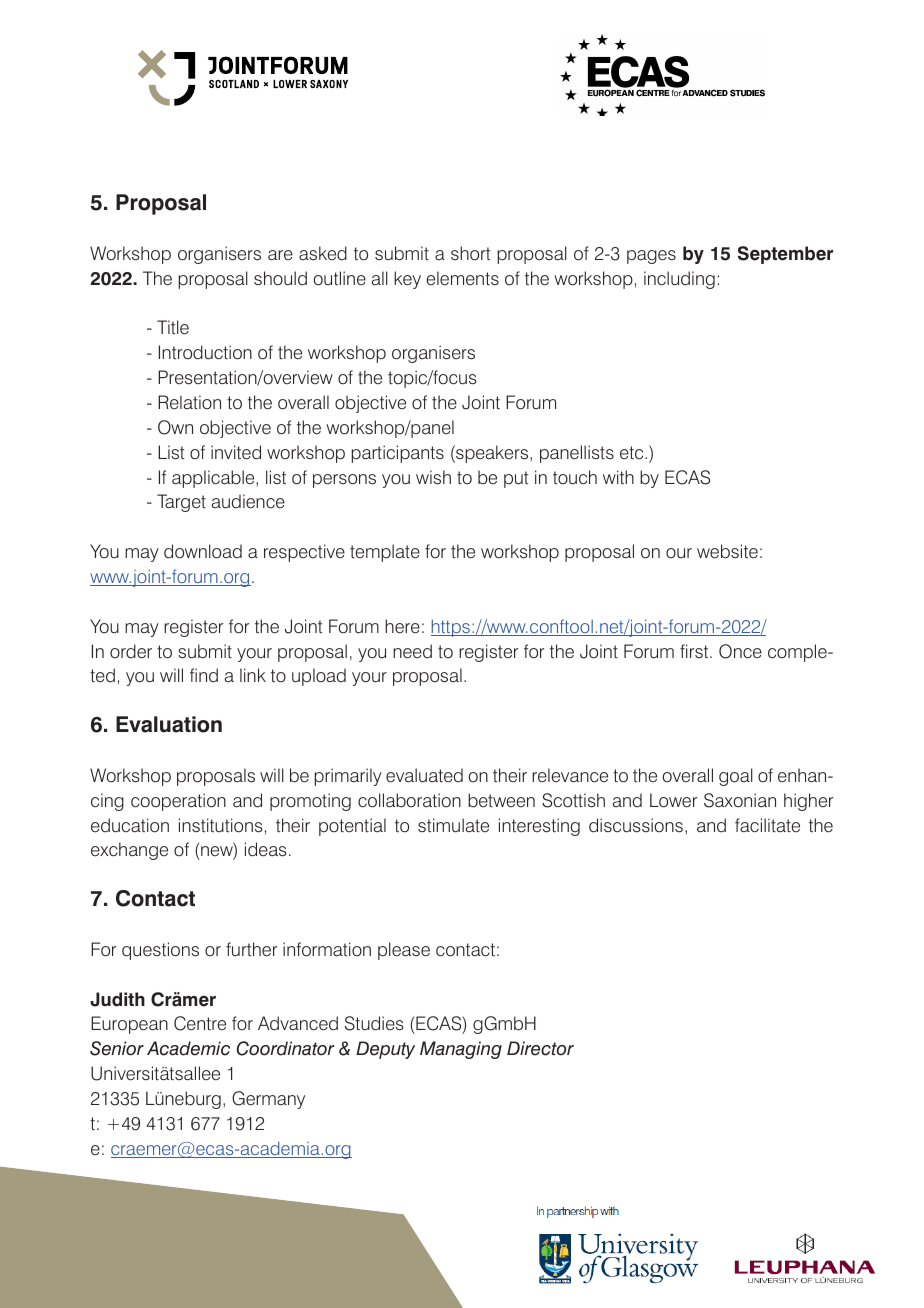 The image size is (924, 1308). What do you see at coordinates (767, 825) in the screenshot?
I see `facilitate` at bounding box center [767, 825].
